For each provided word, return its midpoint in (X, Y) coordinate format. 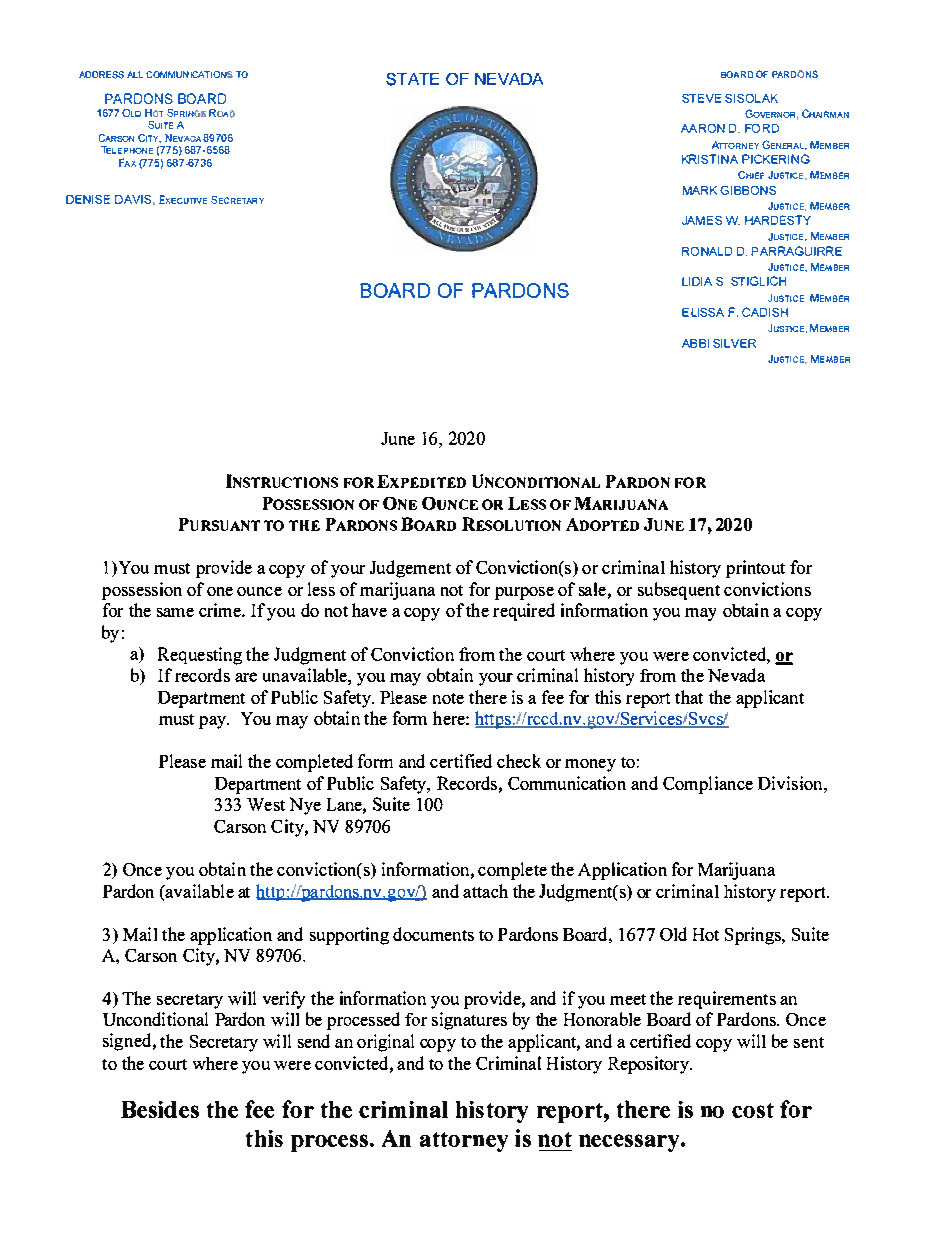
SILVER (734, 343)
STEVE (701, 98)
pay (213, 722)
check (519, 761)
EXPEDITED (421, 481)
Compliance (708, 785)
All (135, 74)
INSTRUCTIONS (282, 481)
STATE (412, 79)
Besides (160, 1109)
